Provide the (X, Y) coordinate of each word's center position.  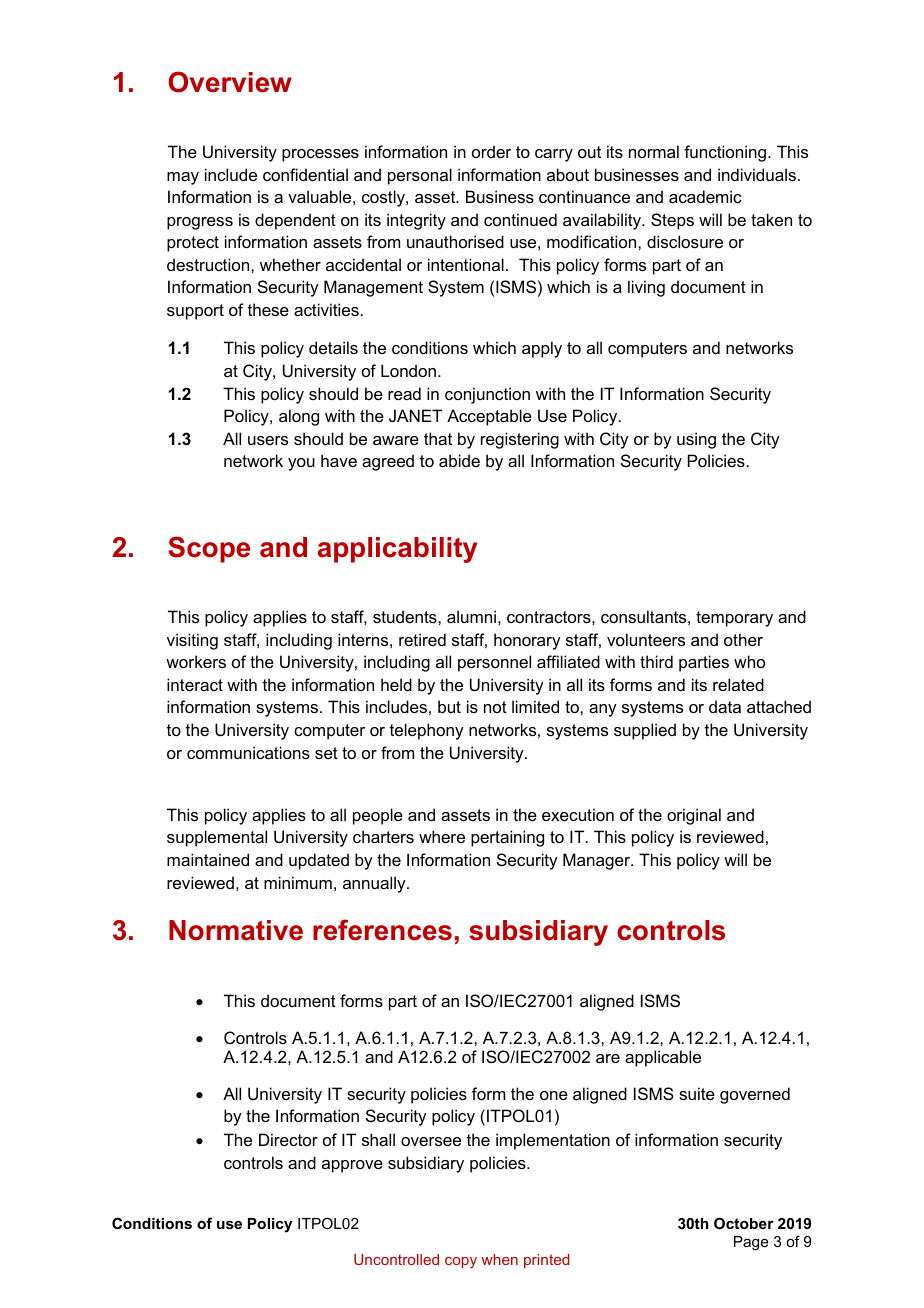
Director (288, 1139)
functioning (725, 153)
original (694, 816)
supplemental (217, 838)
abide (459, 460)
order (491, 151)
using (696, 440)
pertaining (507, 838)
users (268, 440)
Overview (230, 82)
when (499, 1259)
